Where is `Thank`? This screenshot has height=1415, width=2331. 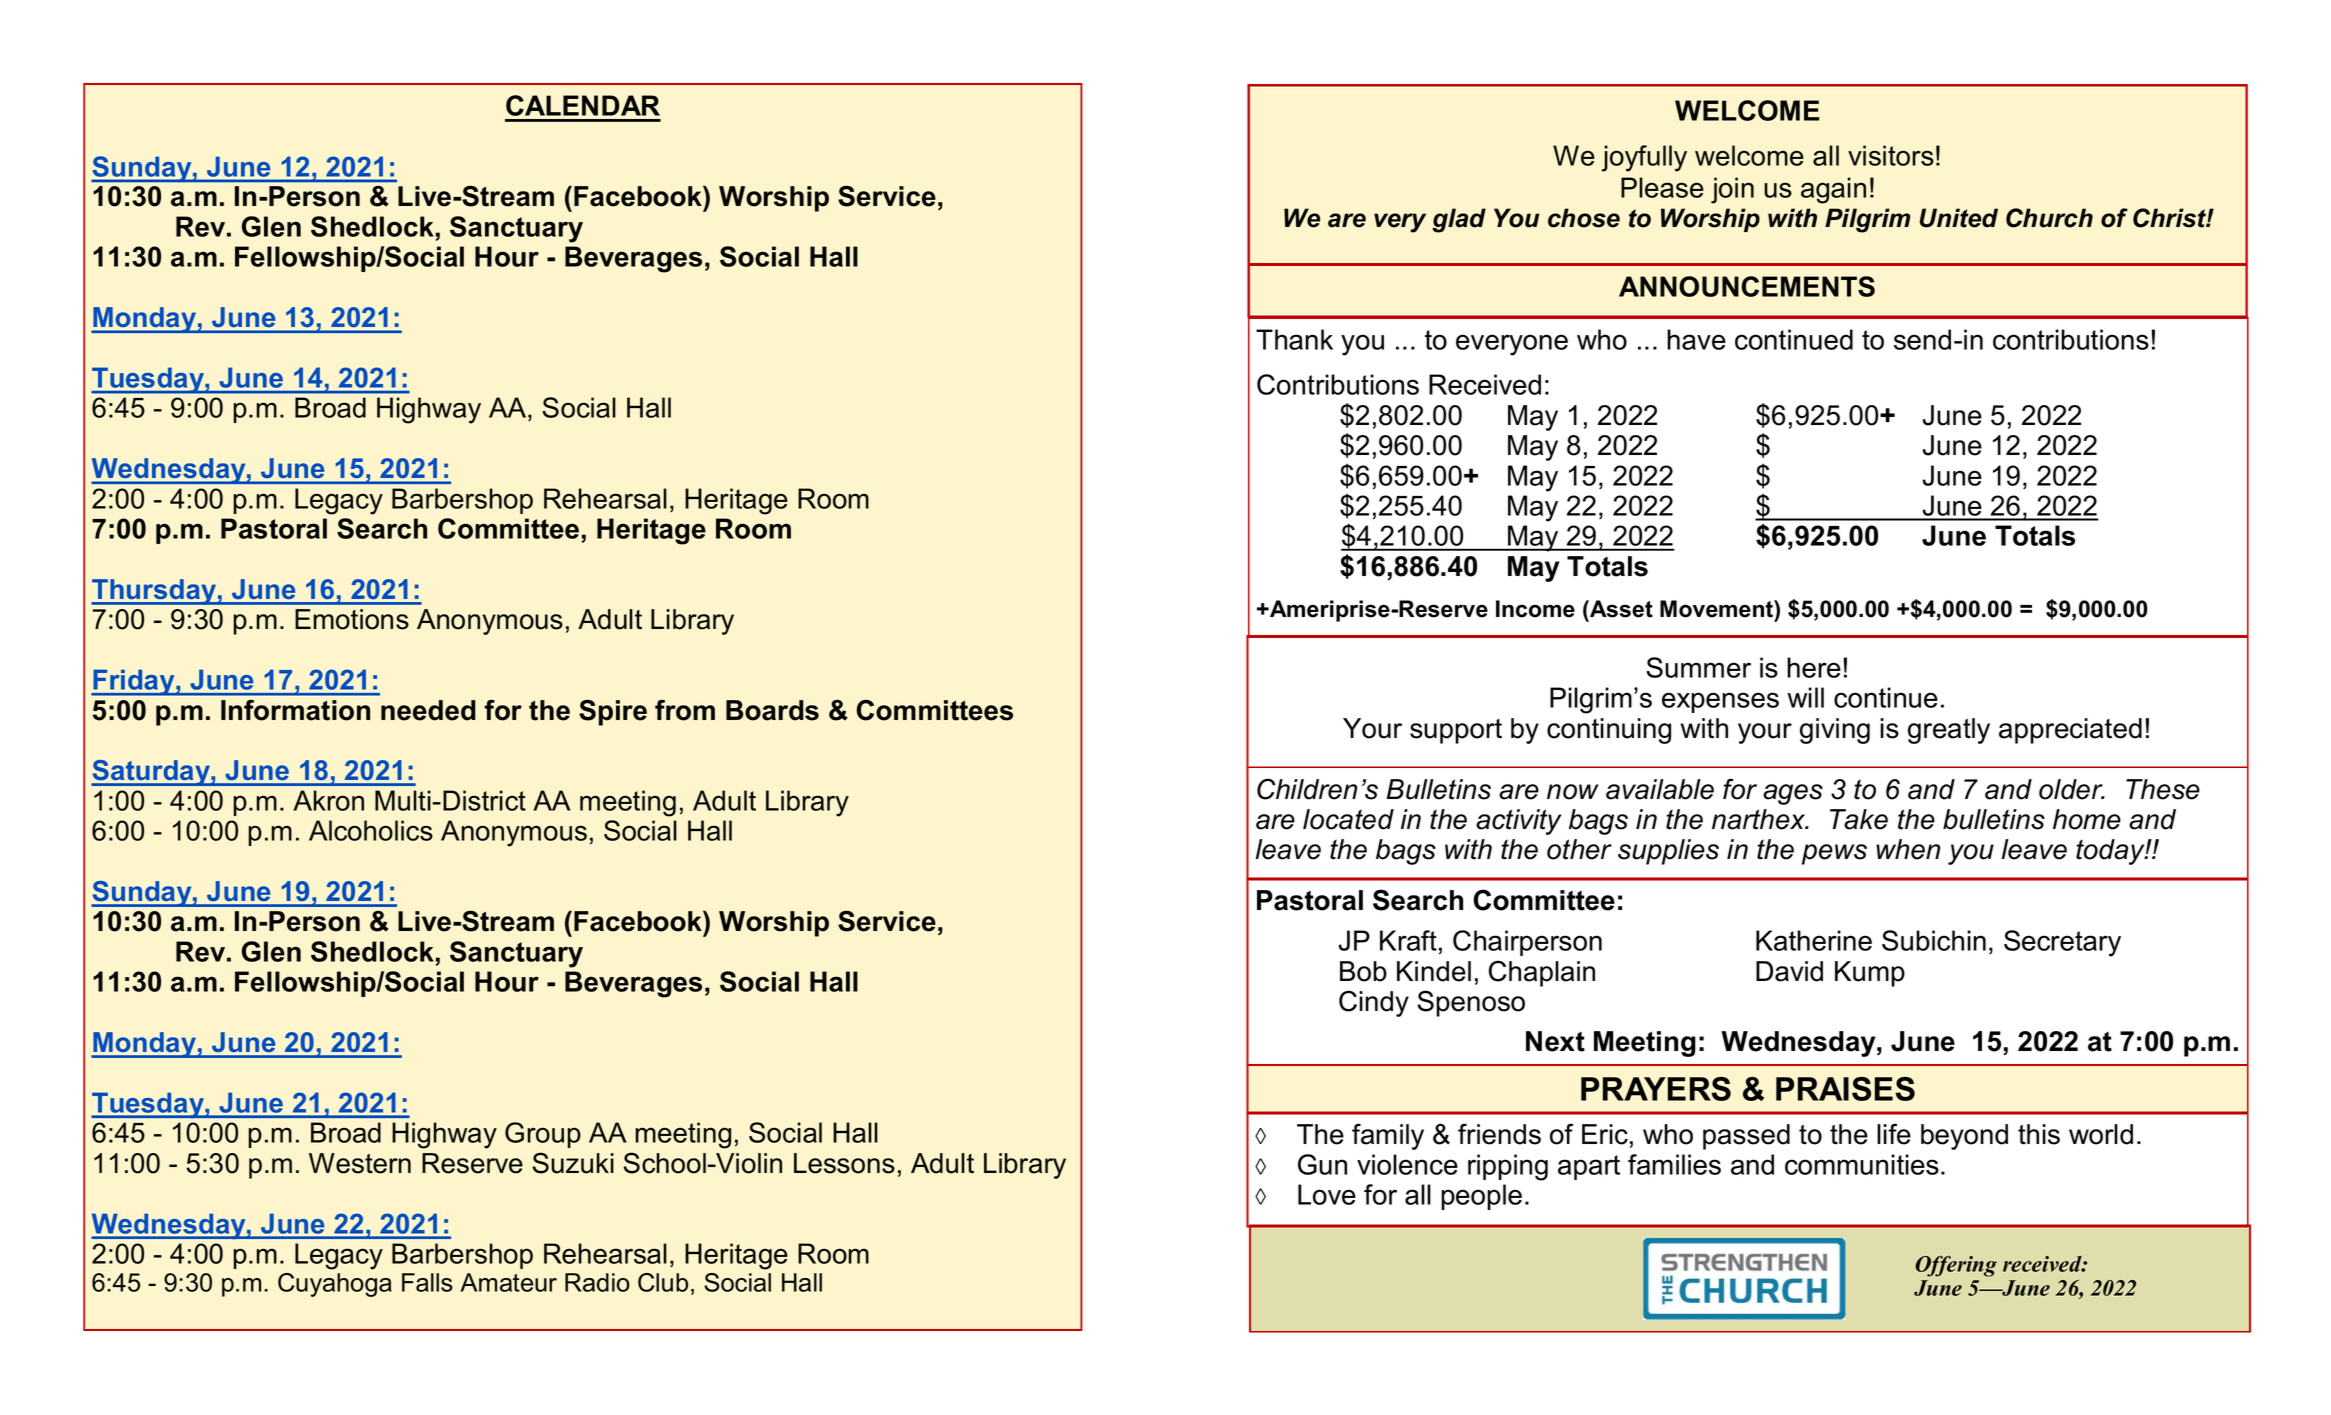
Thank is located at coordinates (1294, 339).
